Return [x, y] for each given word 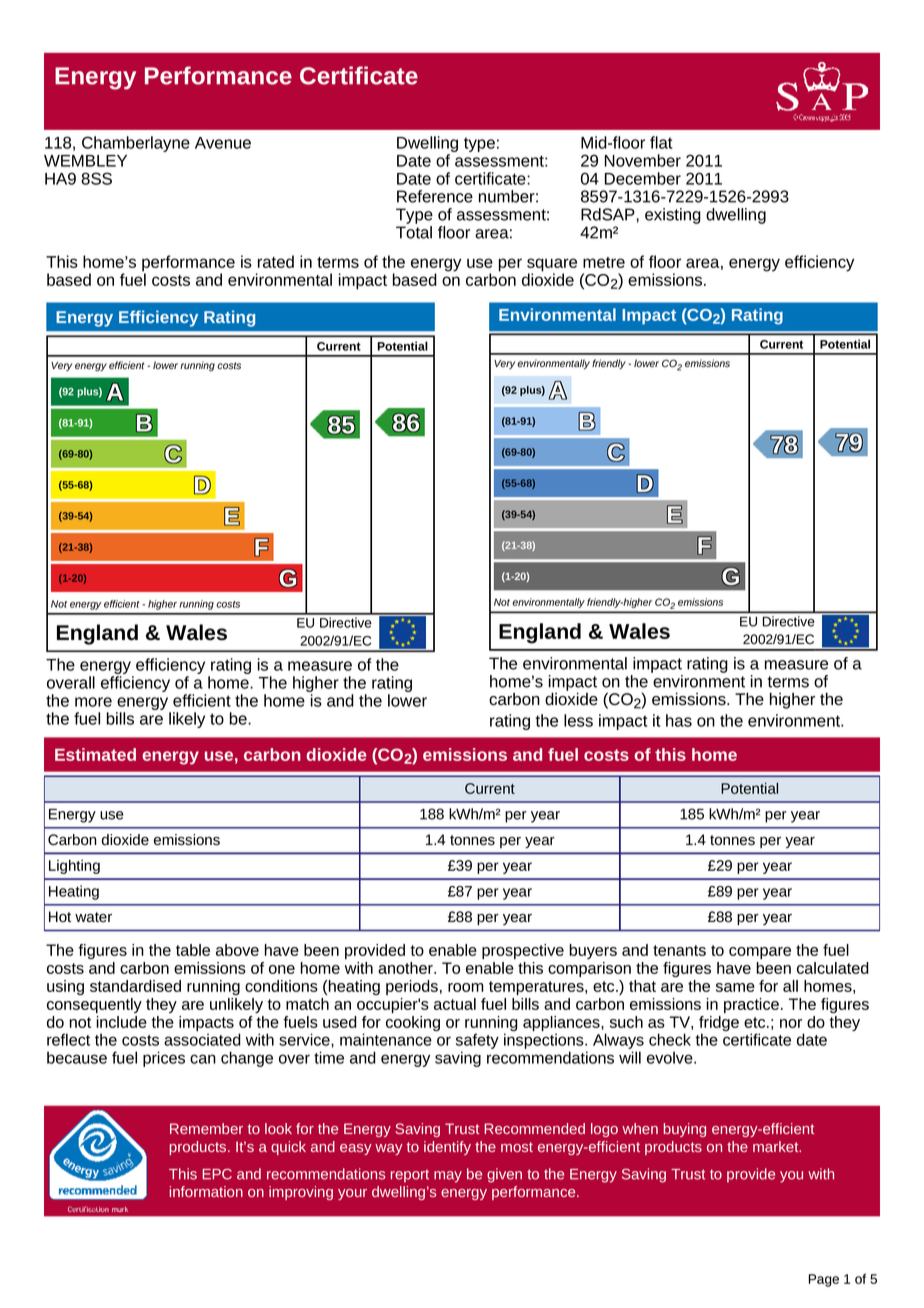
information [206, 1191]
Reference [435, 196]
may [448, 1177]
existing [673, 216]
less [578, 720]
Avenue [223, 143]
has [679, 720]
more [93, 702]
